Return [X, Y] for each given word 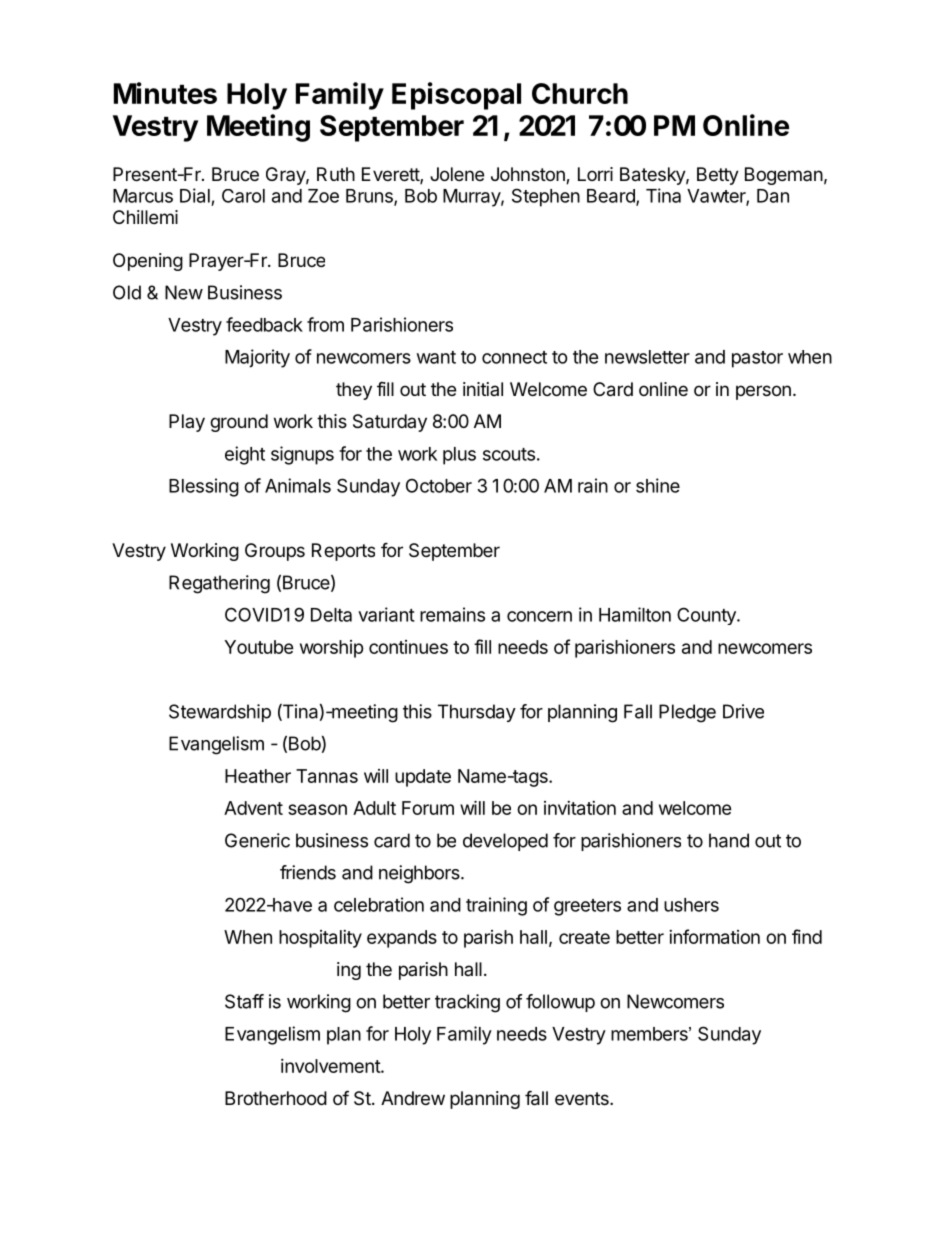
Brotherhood [276, 1098]
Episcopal [456, 96]
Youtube [259, 647]
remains [452, 614]
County [707, 616]
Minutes [165, 93]
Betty [718, 176]
